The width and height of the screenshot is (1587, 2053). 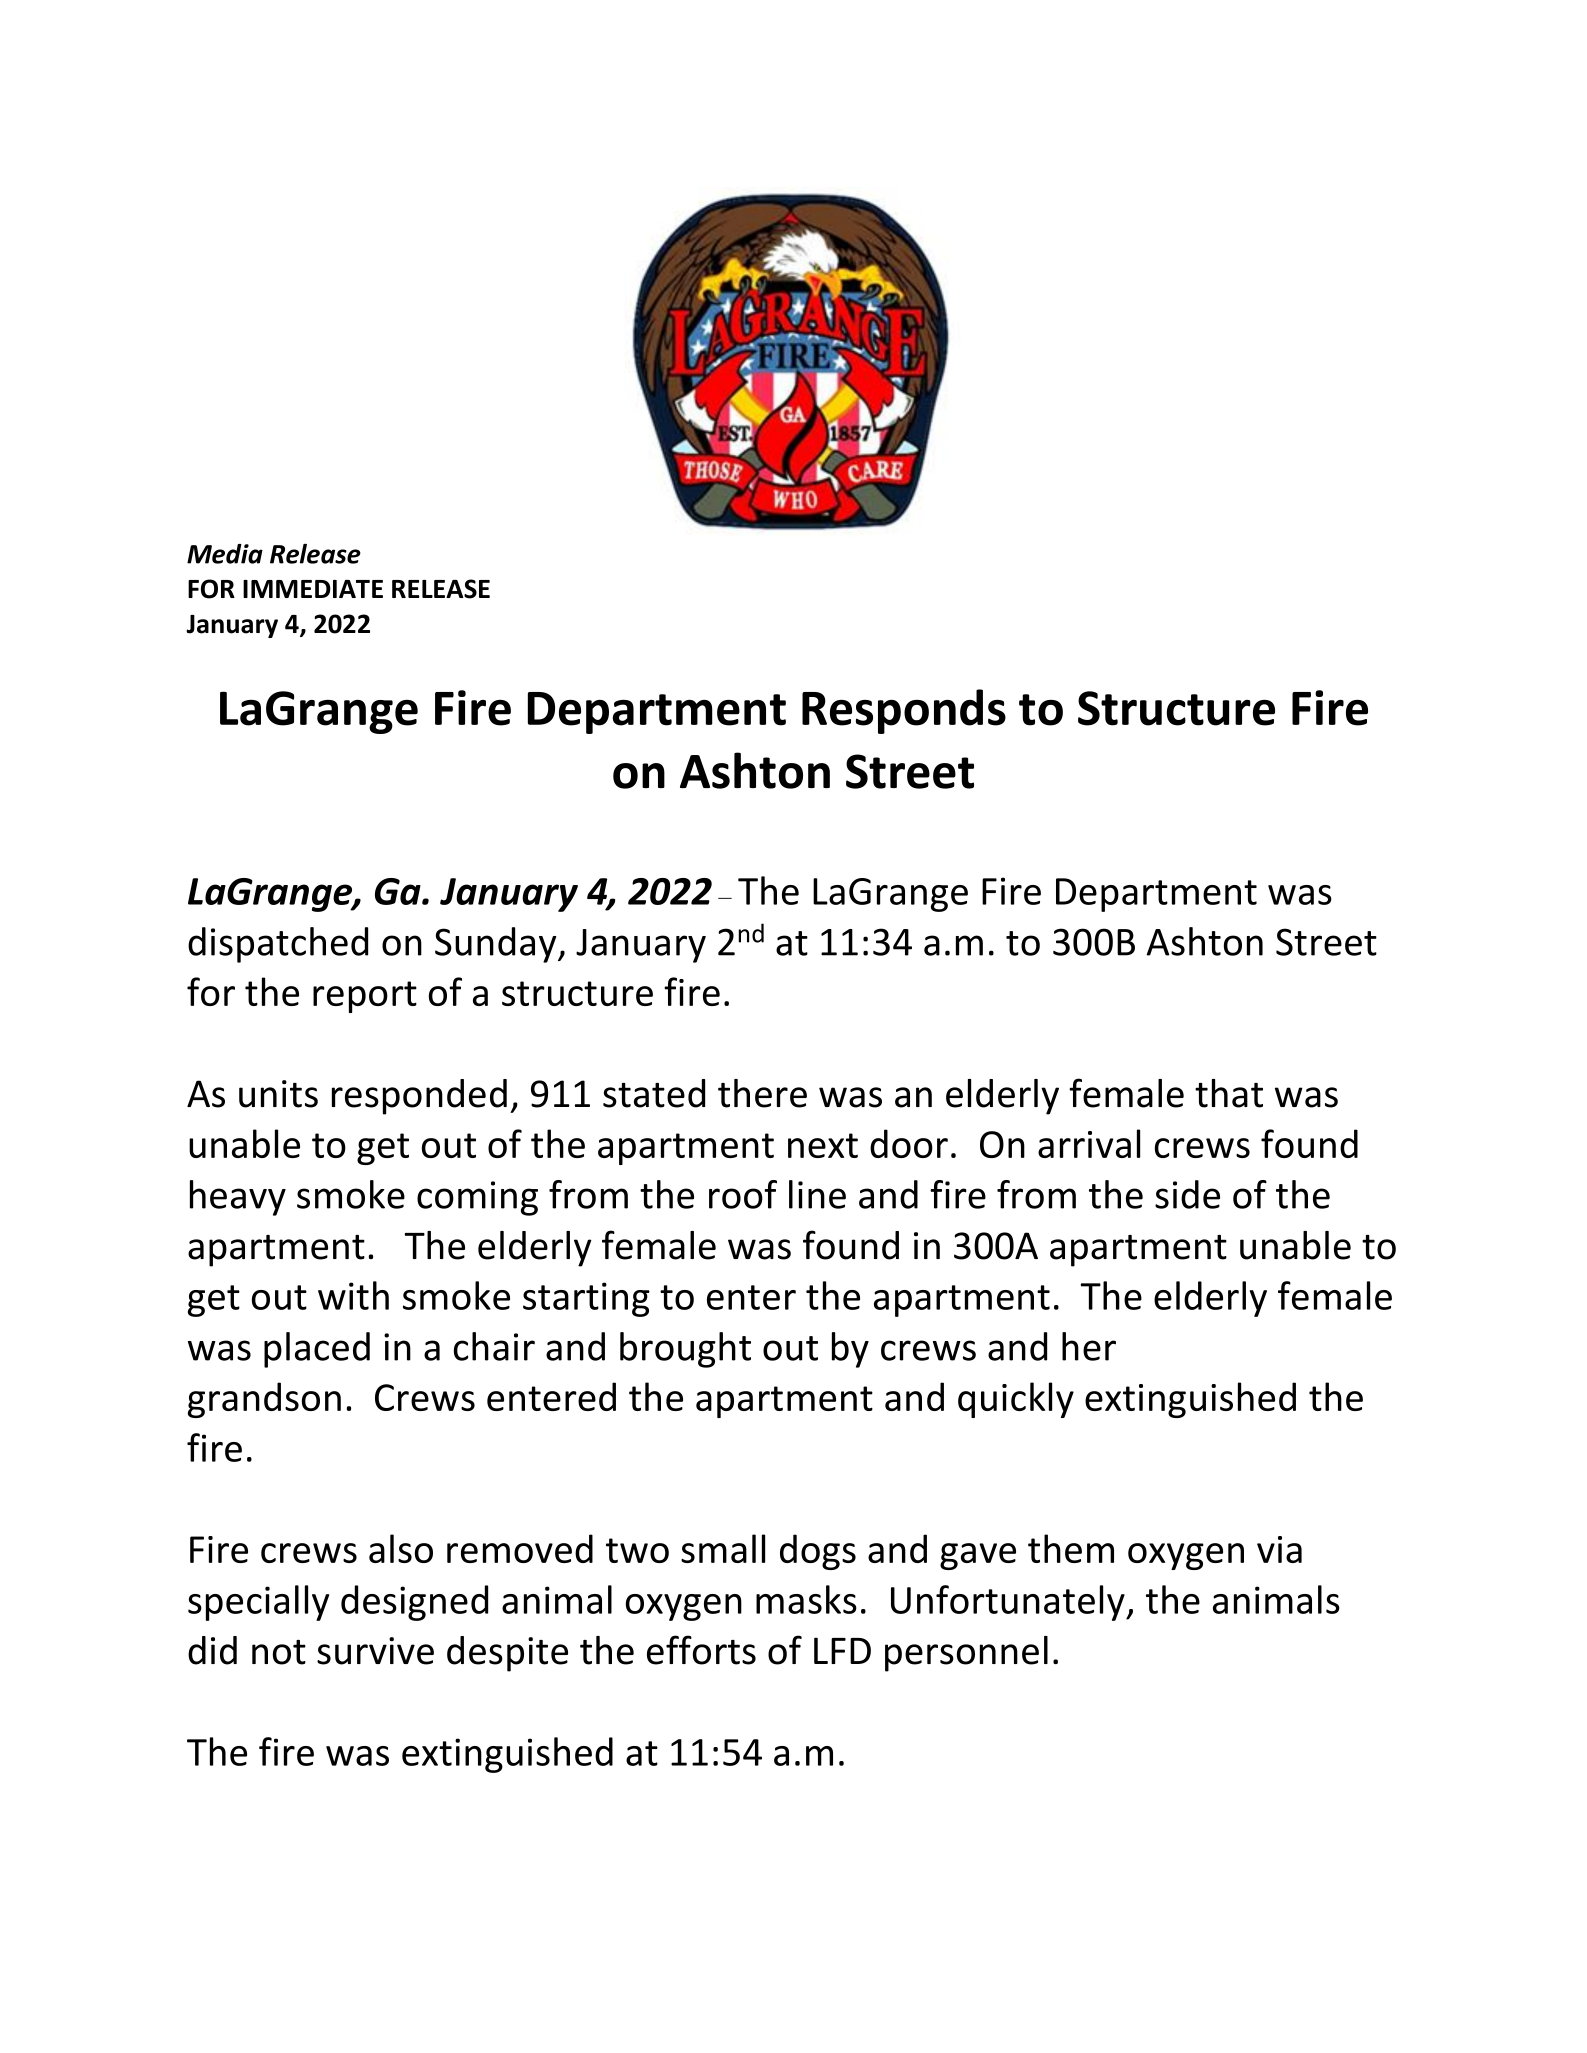 I want to click on roof, so click(x=743, y=1194).
